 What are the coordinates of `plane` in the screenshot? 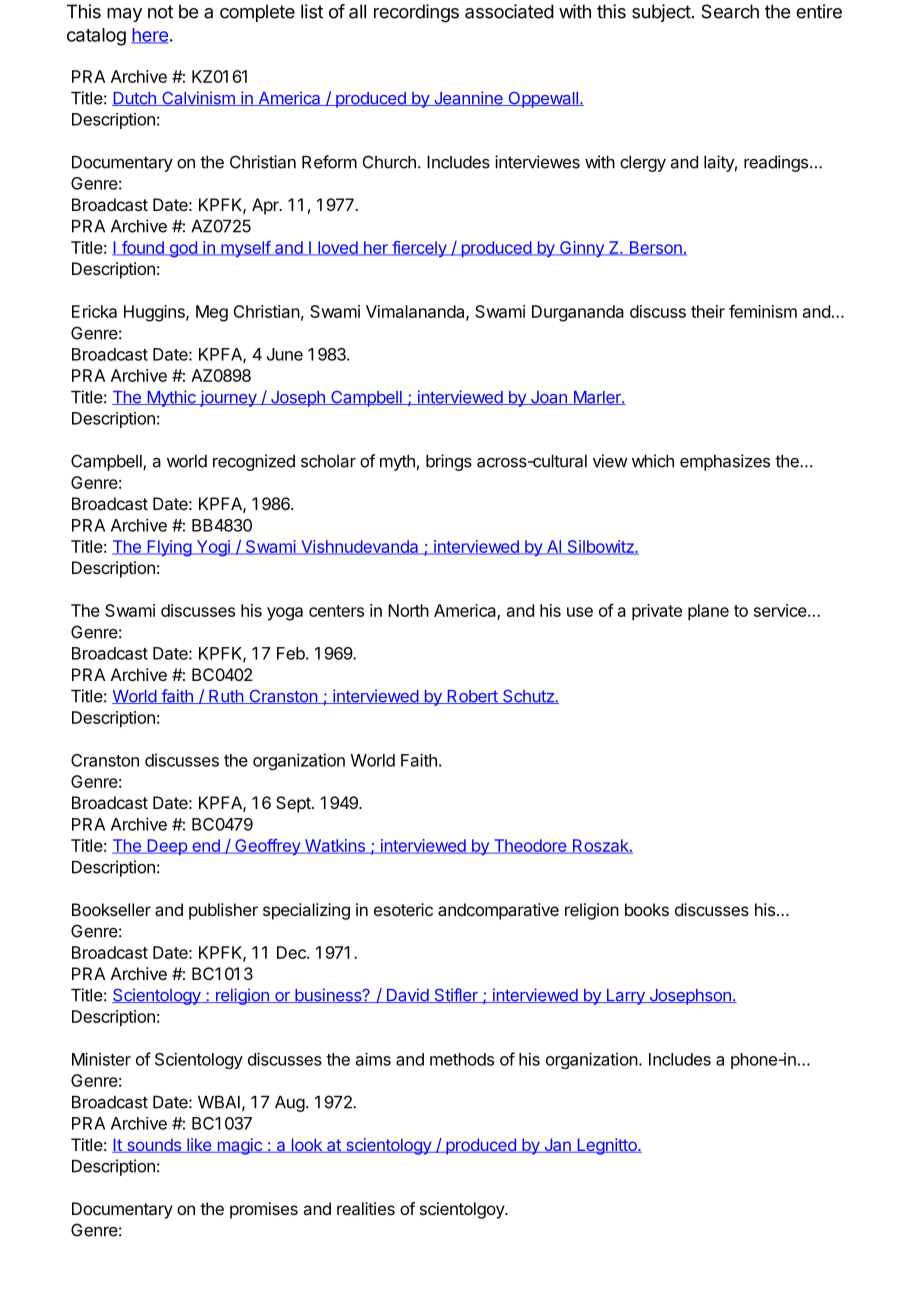 It's located at (708, 612).
